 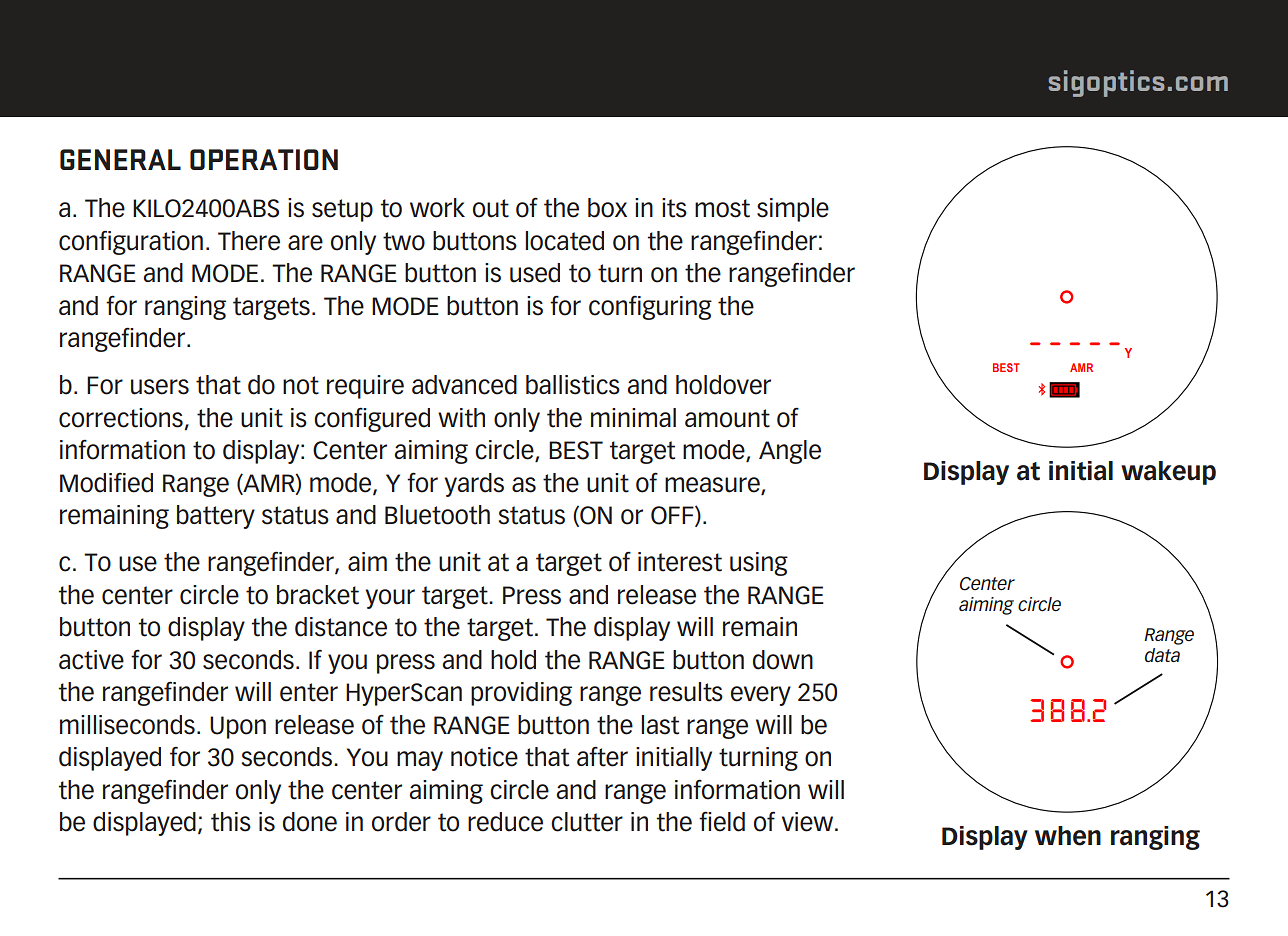 I want to click on OPERATION, so click(x=264, y=159).
